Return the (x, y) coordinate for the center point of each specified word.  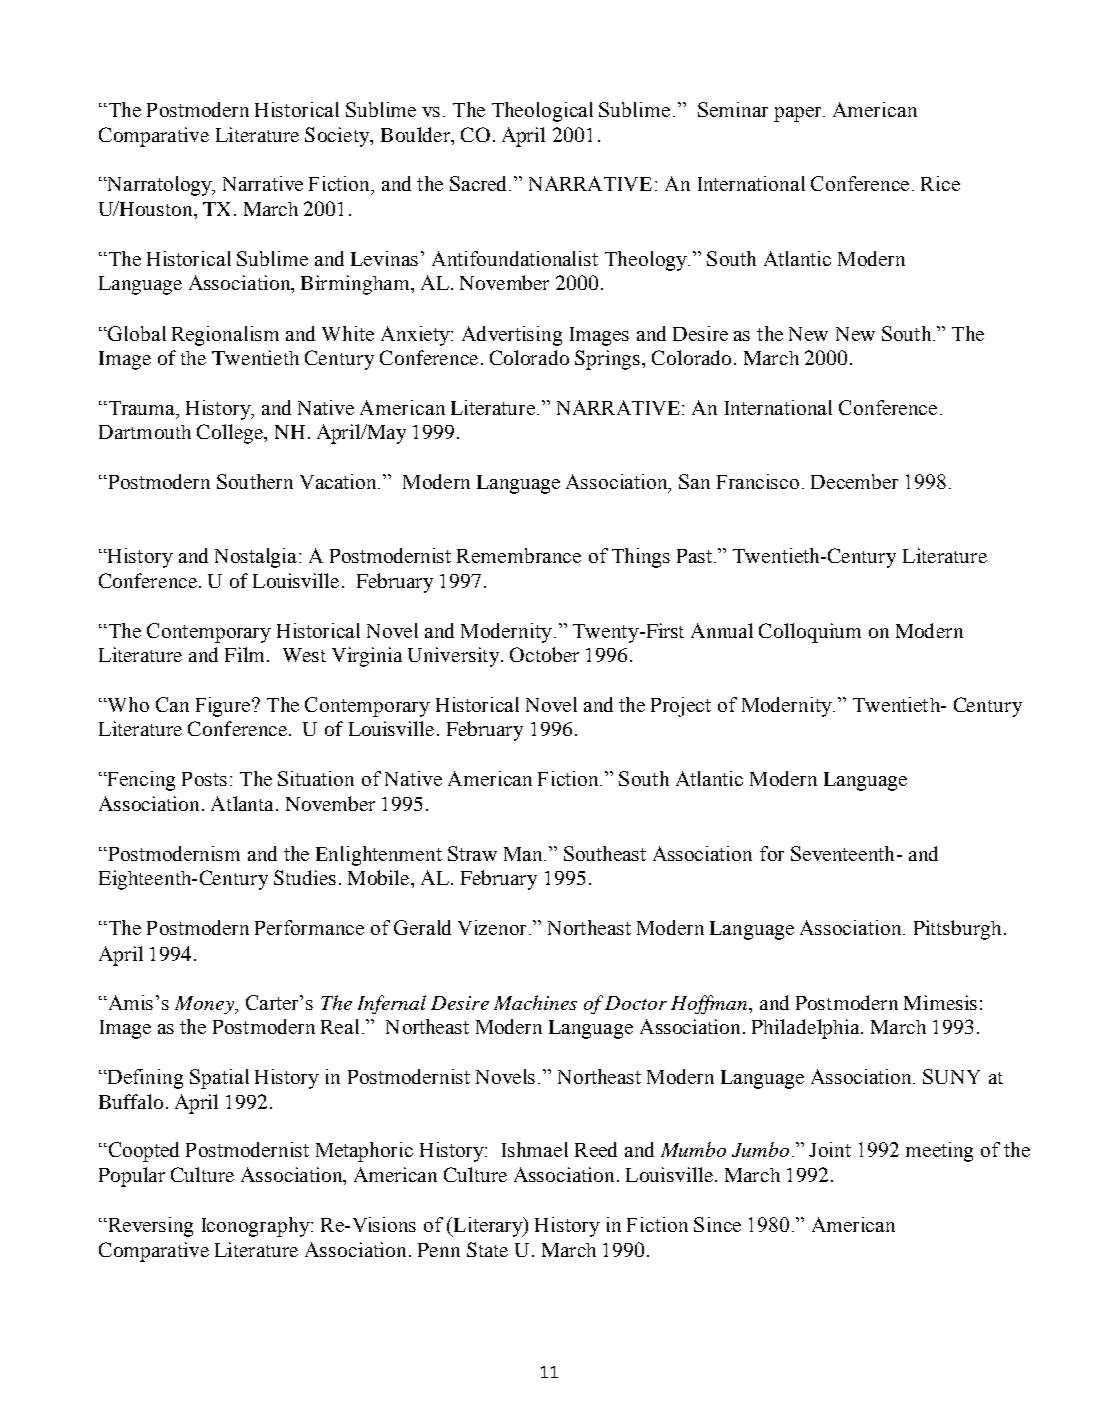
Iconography (257, 1227)
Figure (224, 707)
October (544, 654)
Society (338, 137)
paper (799, 114)
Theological (542, 112)
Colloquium (810, 633)
